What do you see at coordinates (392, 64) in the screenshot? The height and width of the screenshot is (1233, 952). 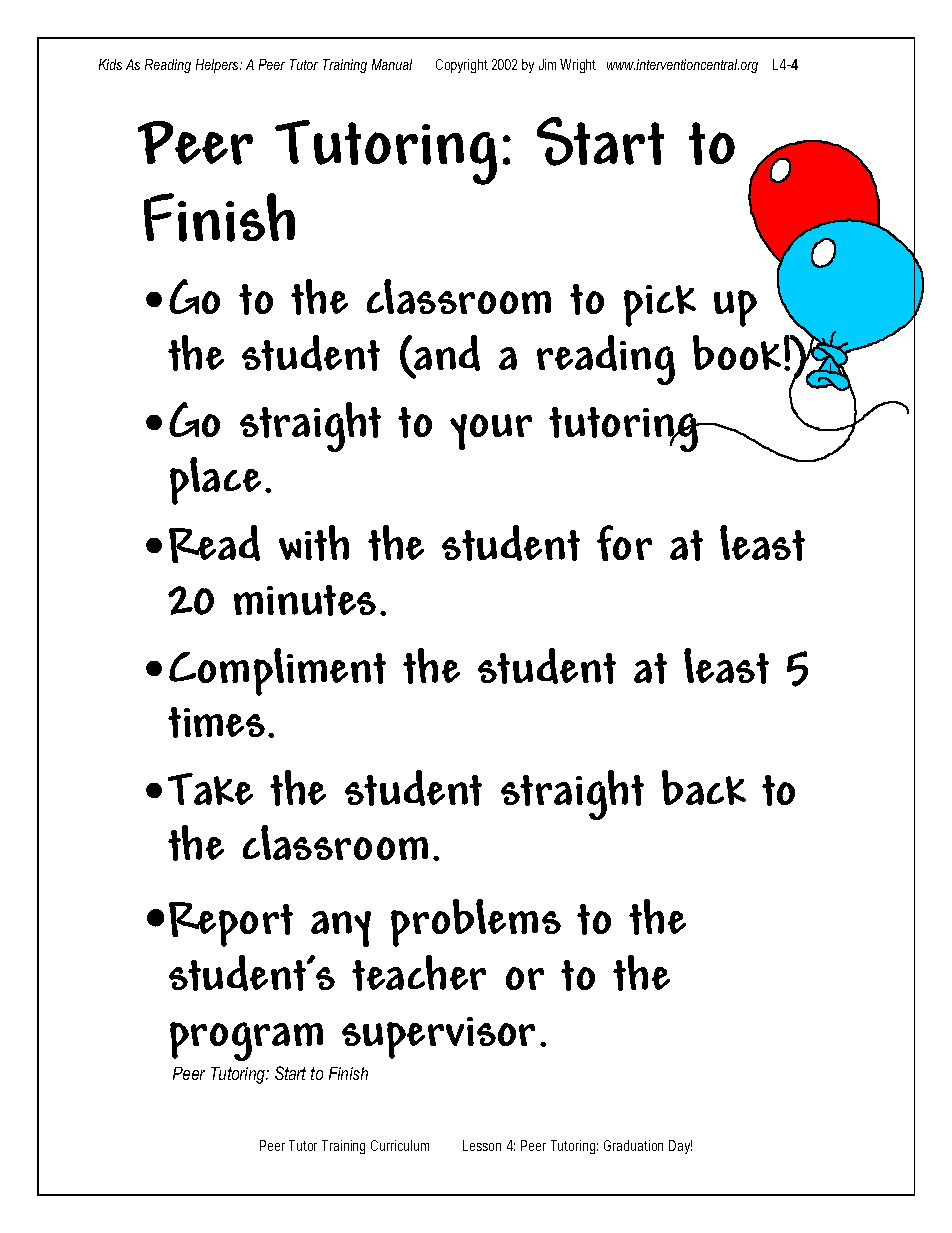 I see `Manual` at bounding box center [392, 64].
